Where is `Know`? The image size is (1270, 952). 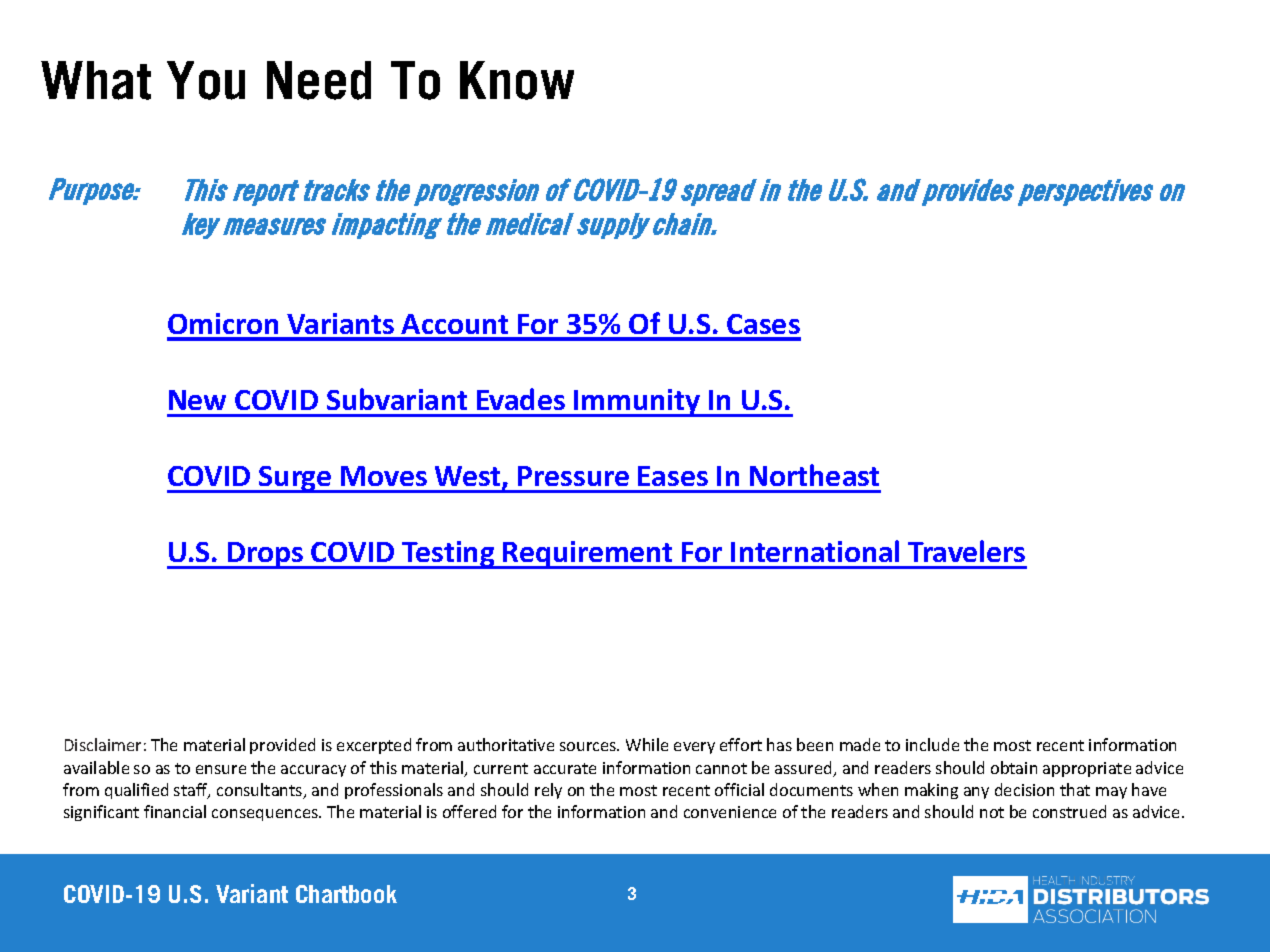 Know is located at coordinates (517, 80).
